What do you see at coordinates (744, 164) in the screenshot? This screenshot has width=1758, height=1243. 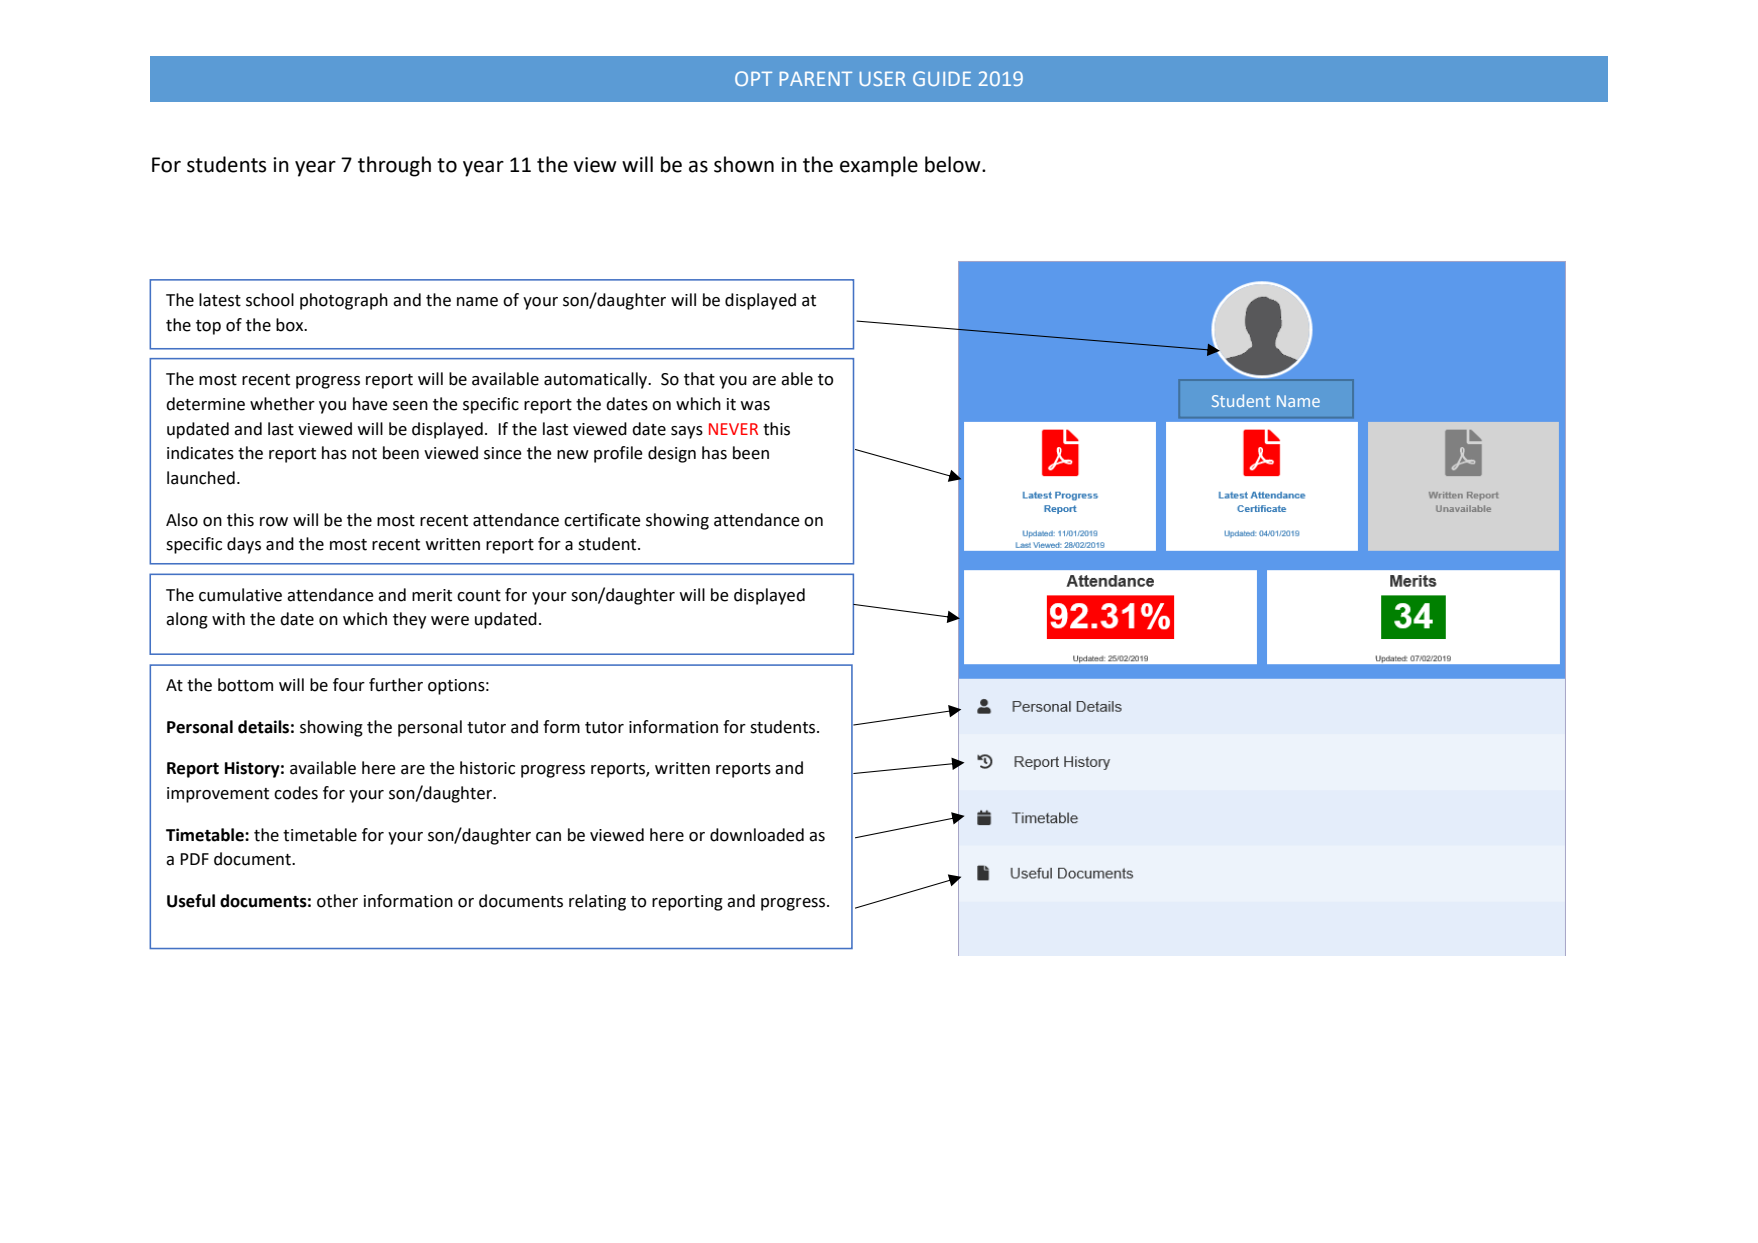 I see `shown` at bounding box center [744, 164].
